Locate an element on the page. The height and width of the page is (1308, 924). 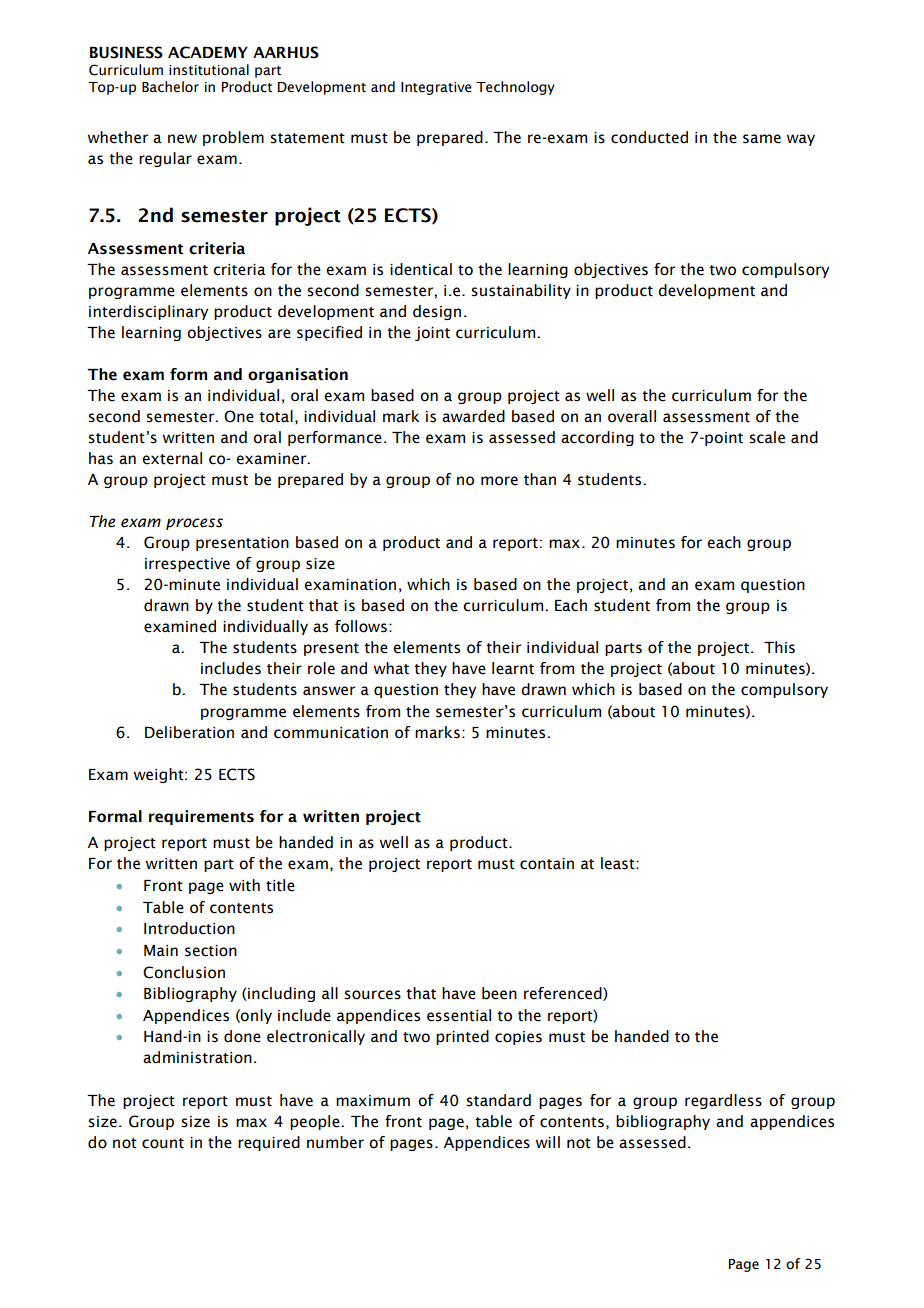
same is located at coordinates (762, 139).
